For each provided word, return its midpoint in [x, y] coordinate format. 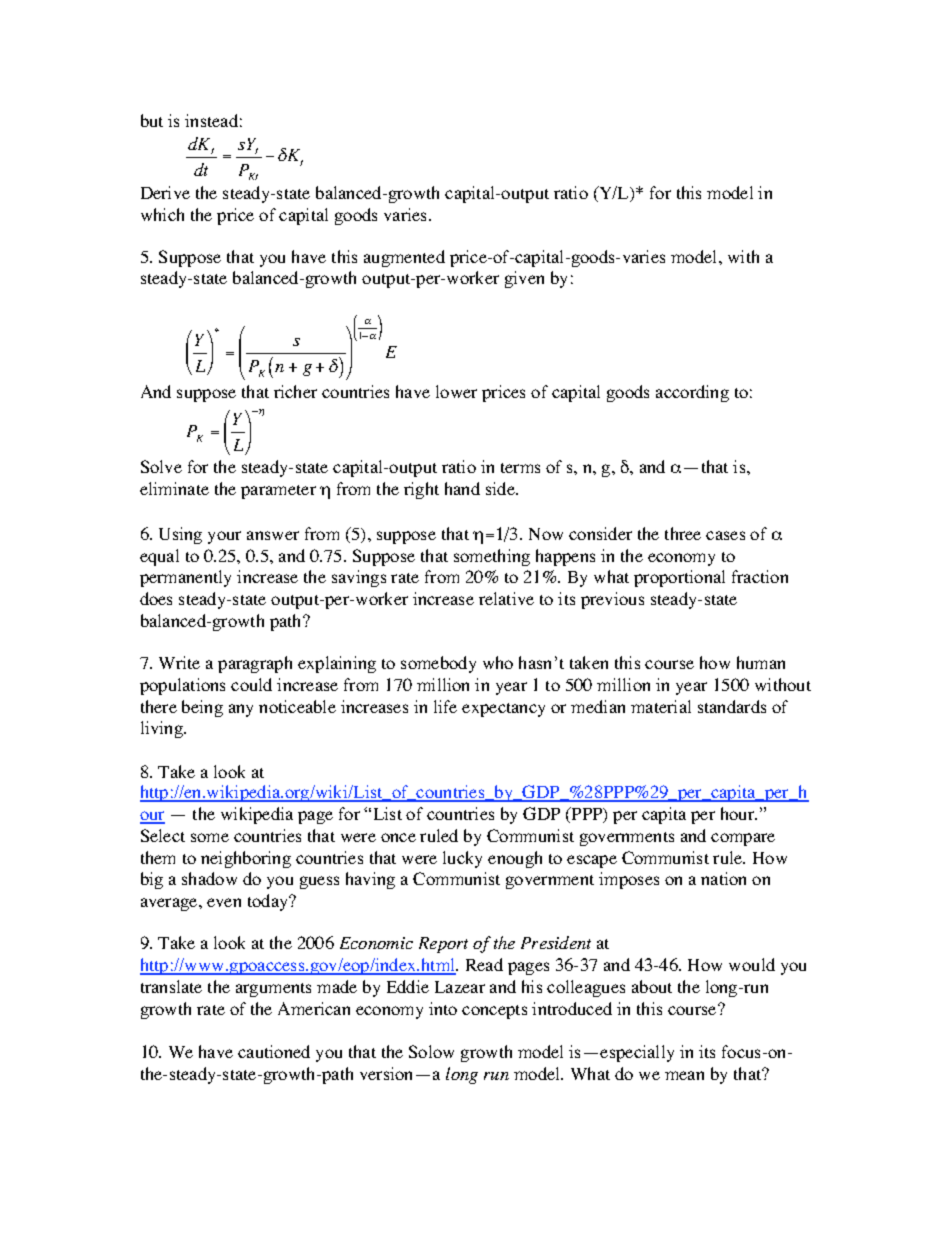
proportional [679, 578]
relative [506, 598]
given [524, 279]
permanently [185, 578]
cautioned [274, 1051]
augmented [404, 258]
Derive [165, 192]
